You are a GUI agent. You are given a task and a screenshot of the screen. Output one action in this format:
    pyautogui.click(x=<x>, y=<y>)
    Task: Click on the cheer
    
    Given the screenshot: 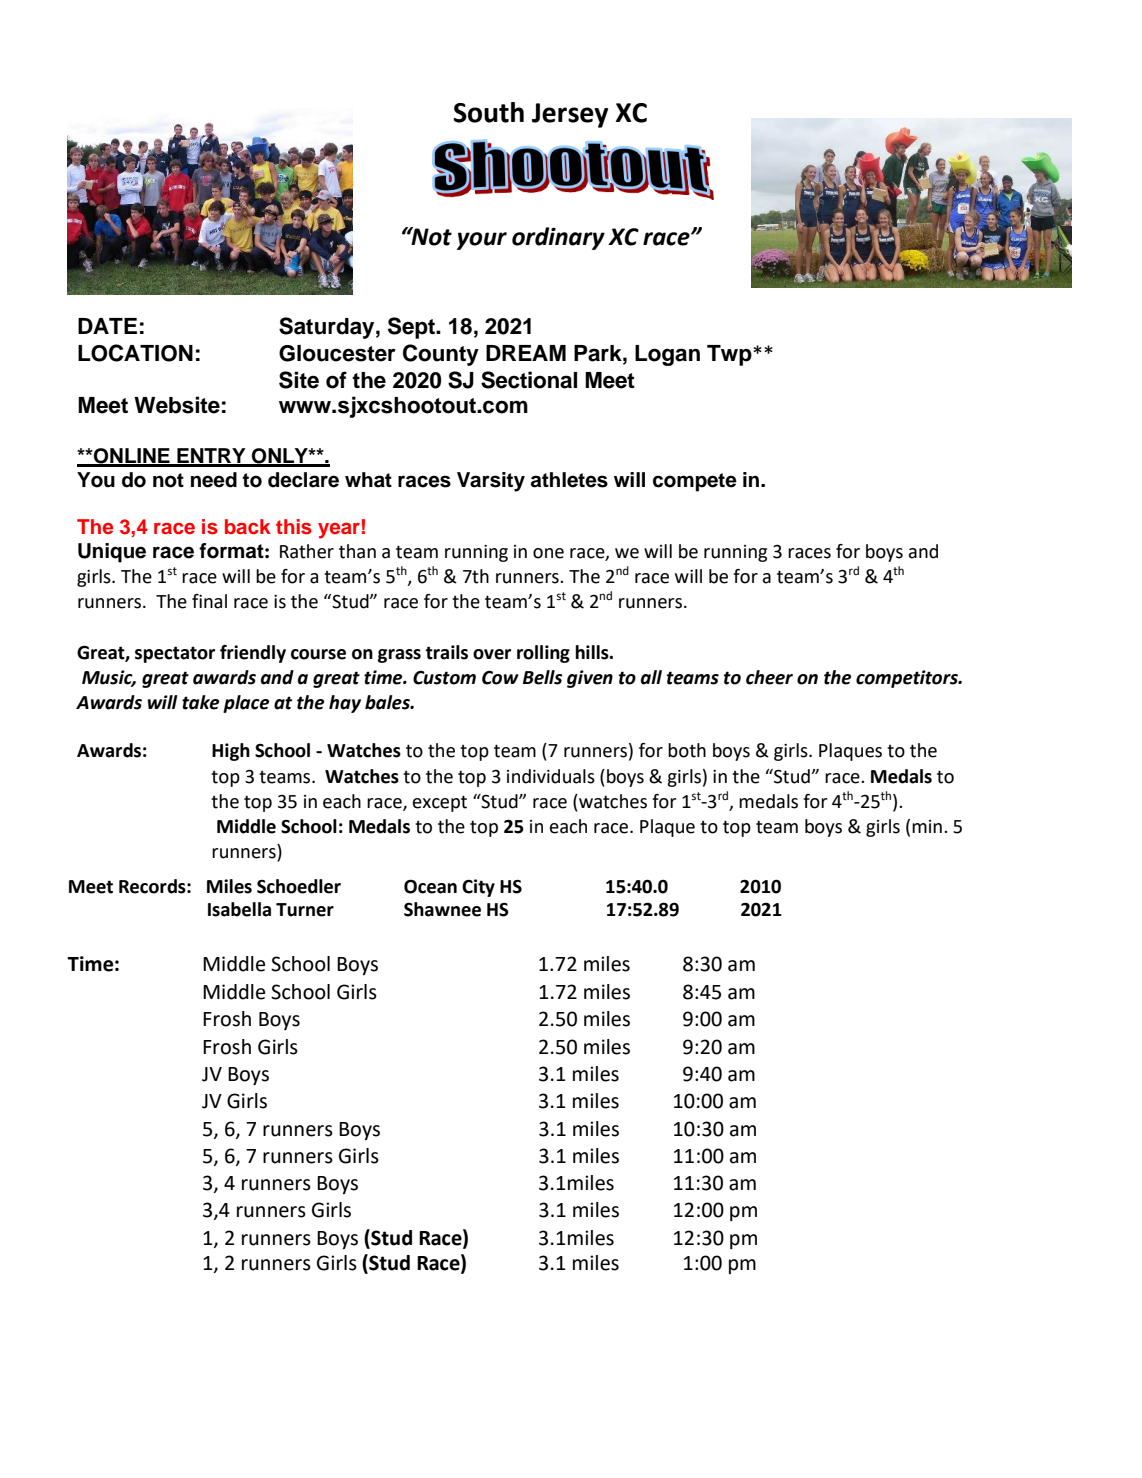 What is the action you would take?
    pyautogui.click(x=769, y=677)
